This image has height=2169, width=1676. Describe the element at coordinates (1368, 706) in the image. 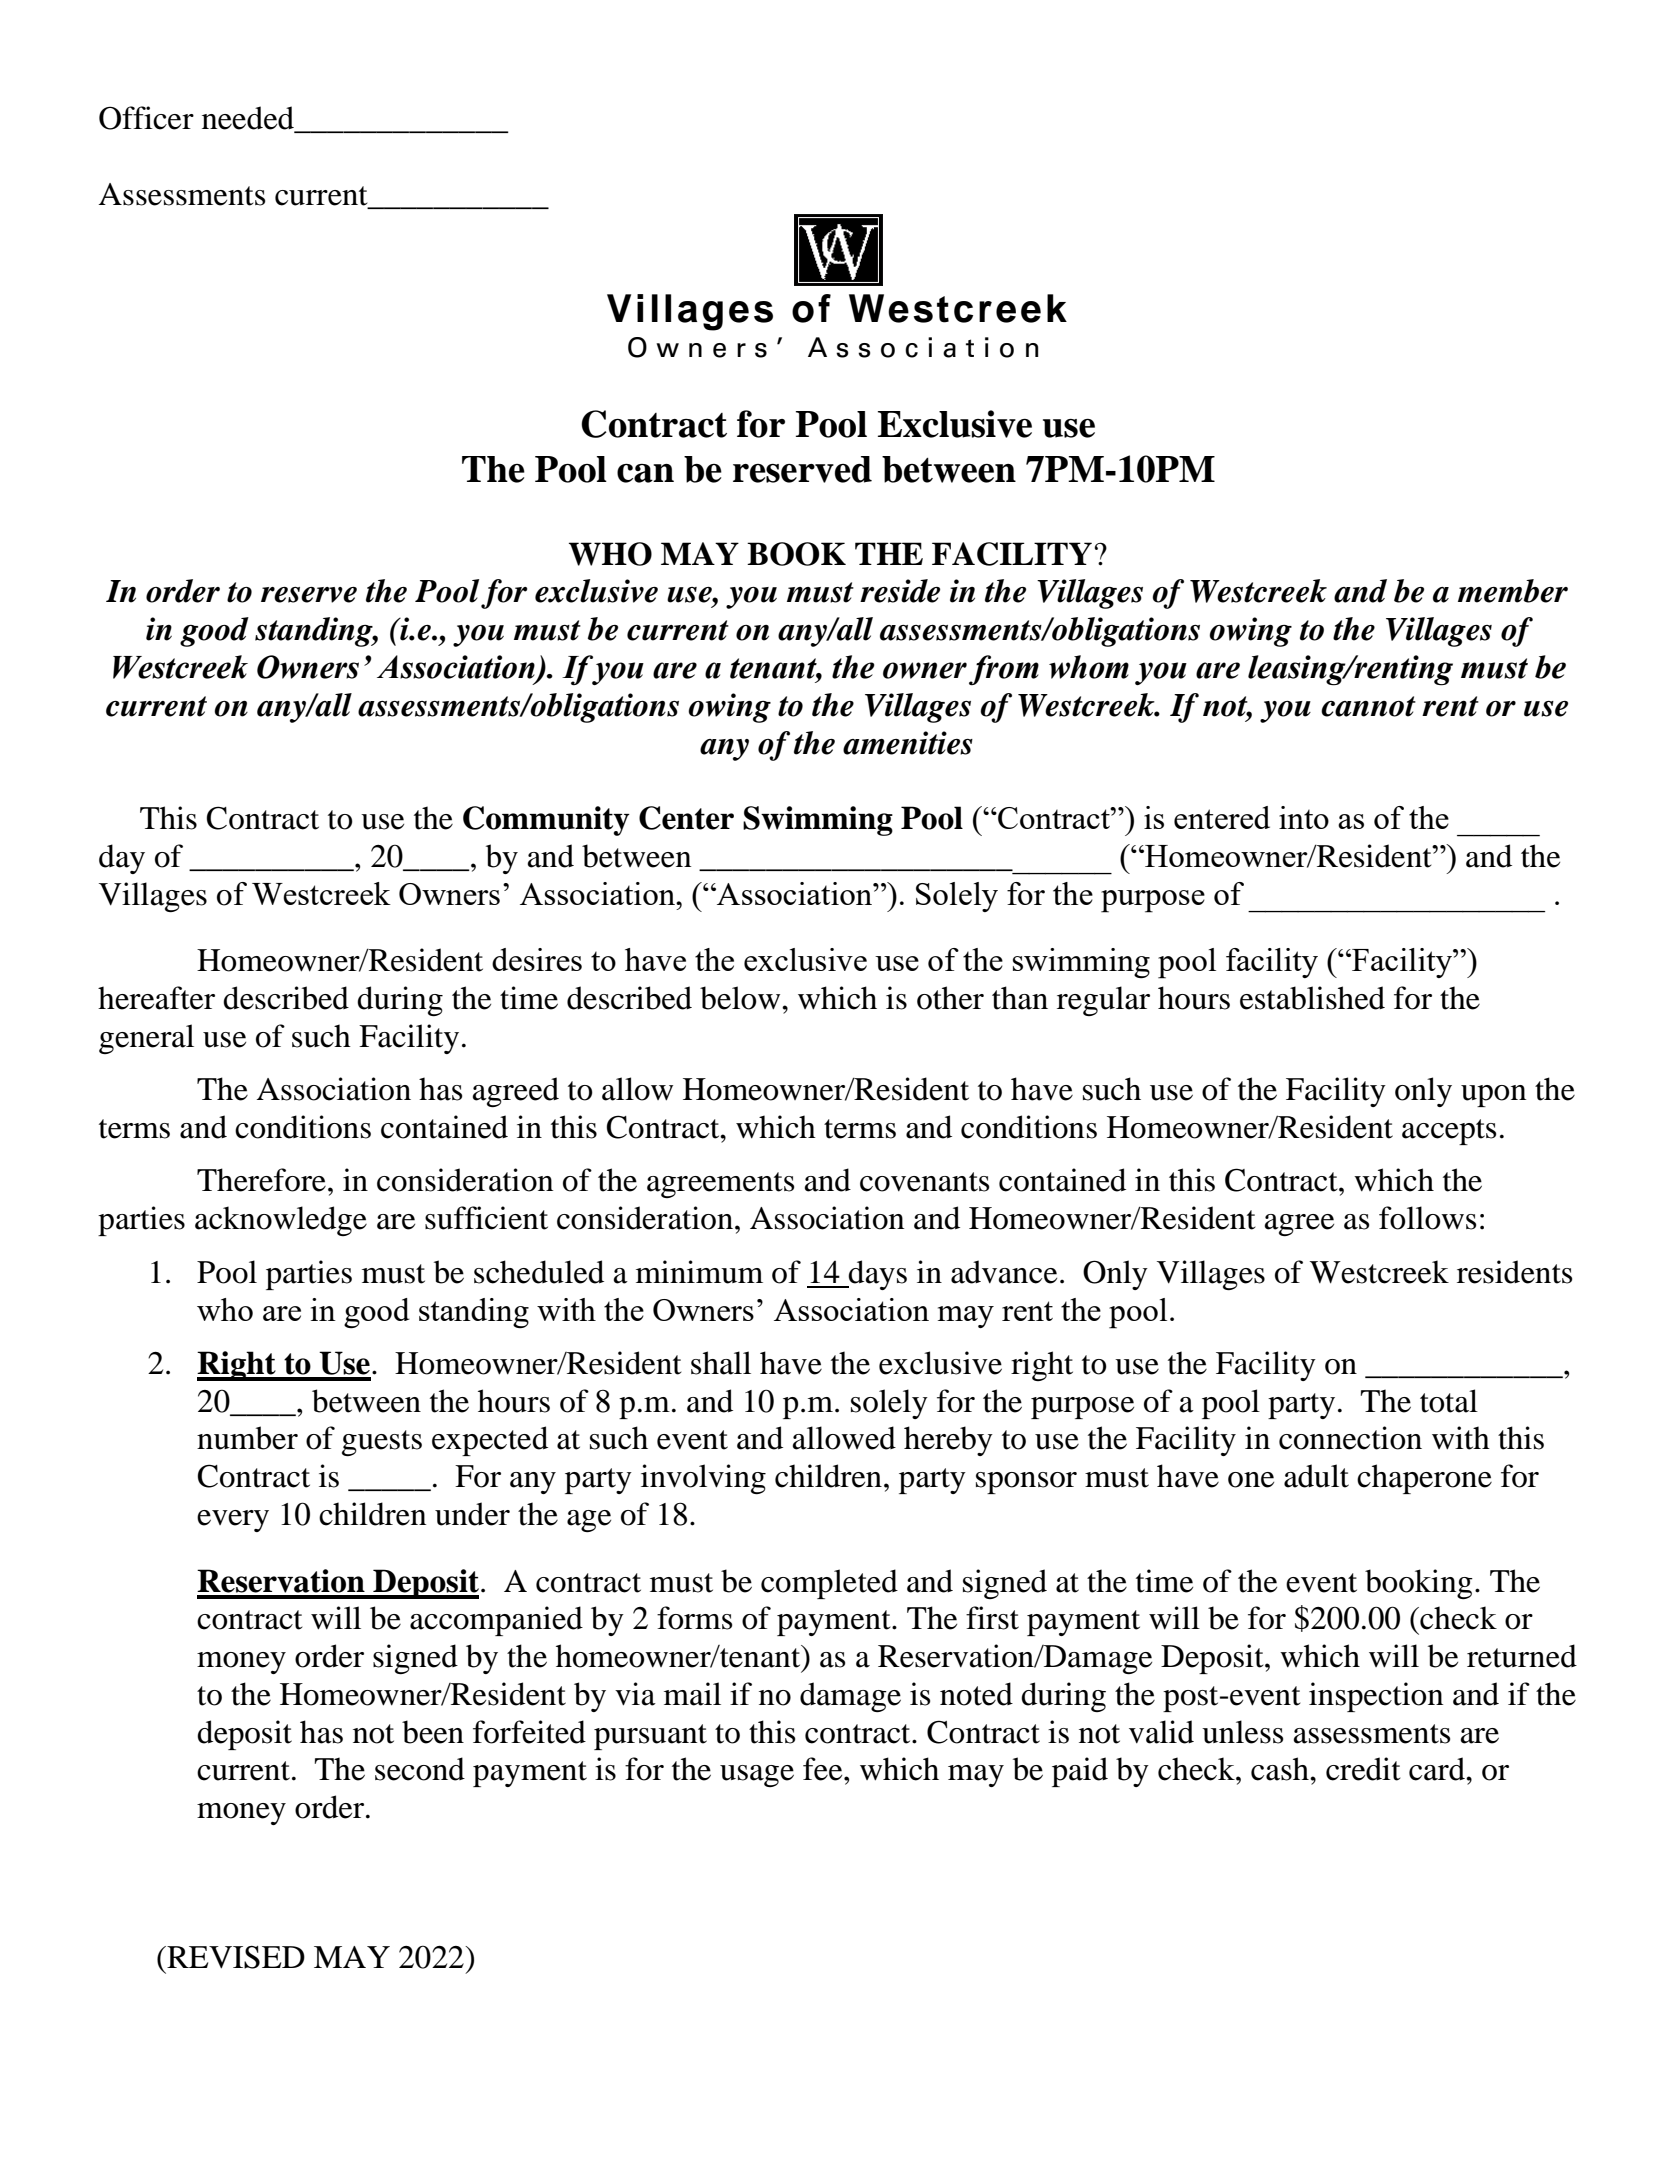

I see `cannot` at that location.
